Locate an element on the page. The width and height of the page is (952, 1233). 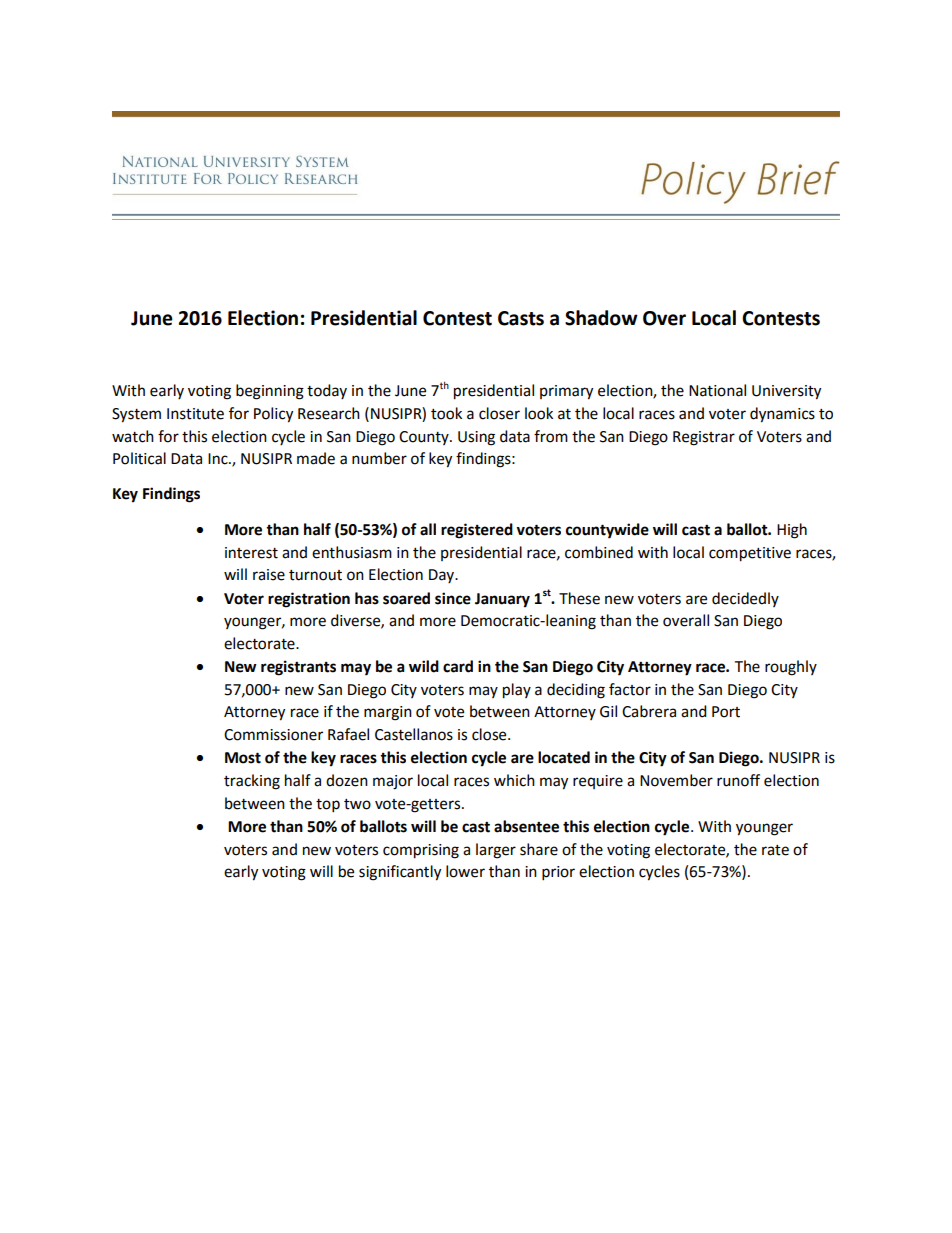
raise is located at coordinates (269, 575).
